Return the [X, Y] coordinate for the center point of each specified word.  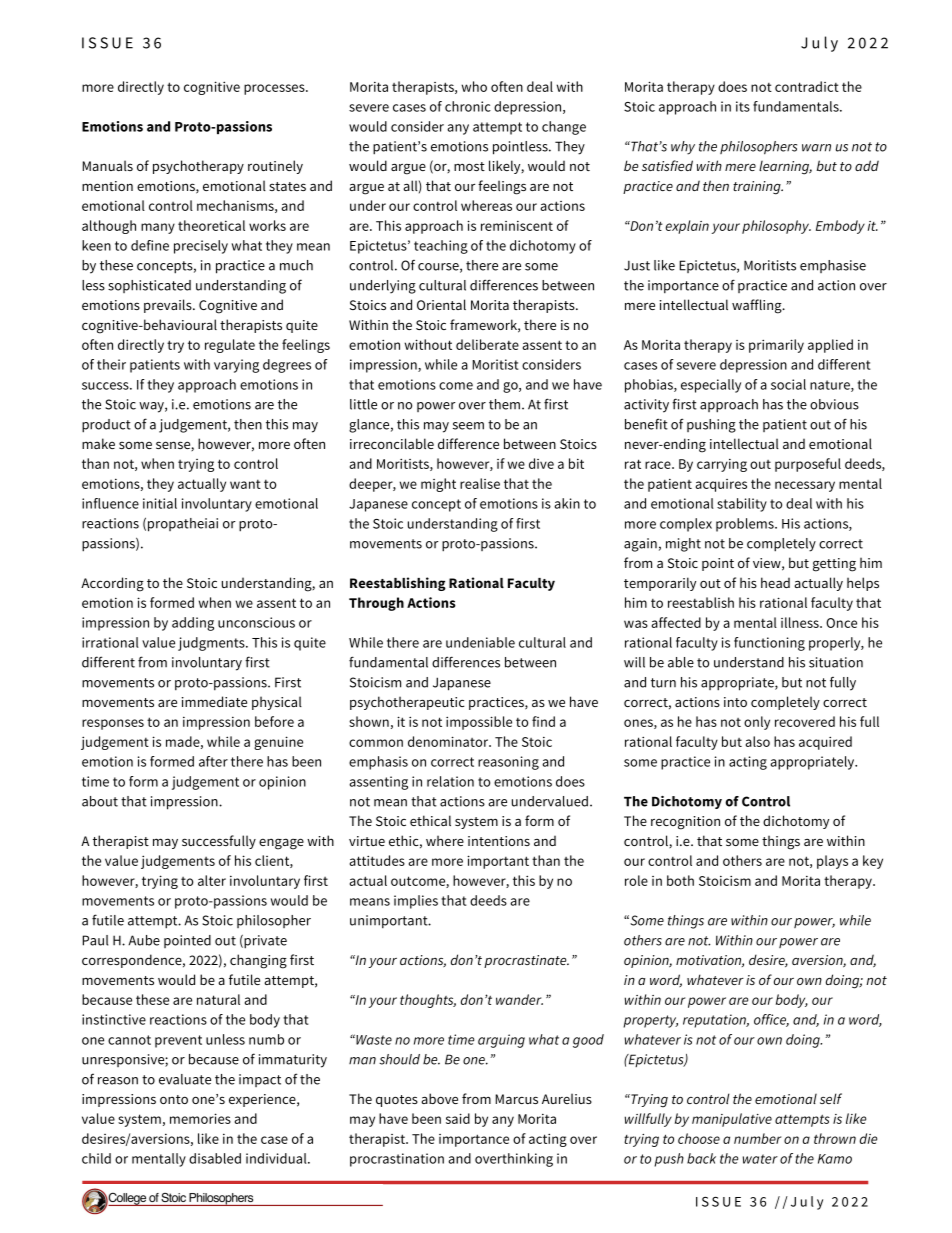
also [758, 741]
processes [275, 89]
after [213, 761]
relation [450, 781]
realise [480, 483]
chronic [468, 106]
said [458, 1118]
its [743, 106]
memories [200, 1118]
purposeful [808, 465]
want [245, 484]
